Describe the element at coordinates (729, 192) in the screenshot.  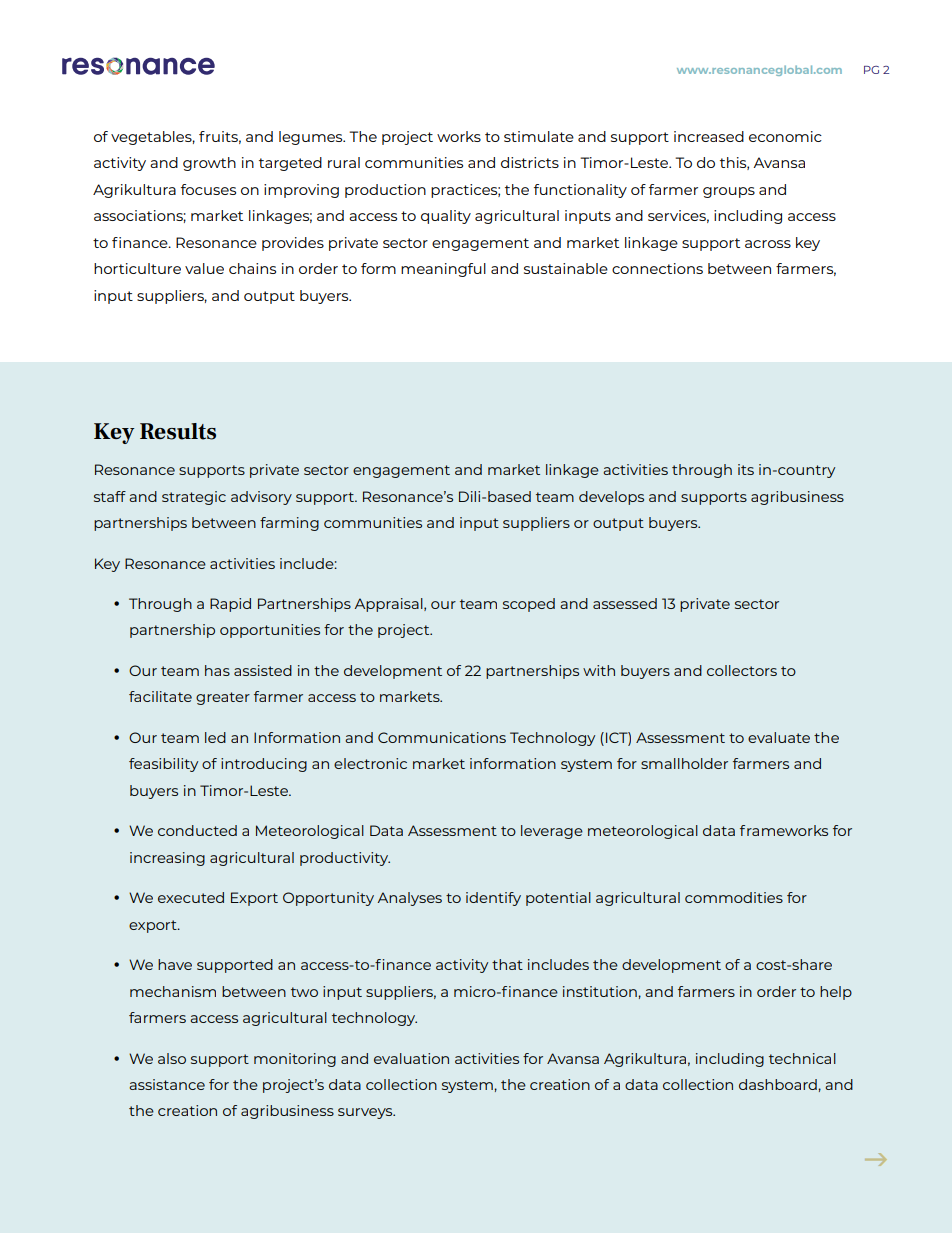
I see `groups` at that location.
